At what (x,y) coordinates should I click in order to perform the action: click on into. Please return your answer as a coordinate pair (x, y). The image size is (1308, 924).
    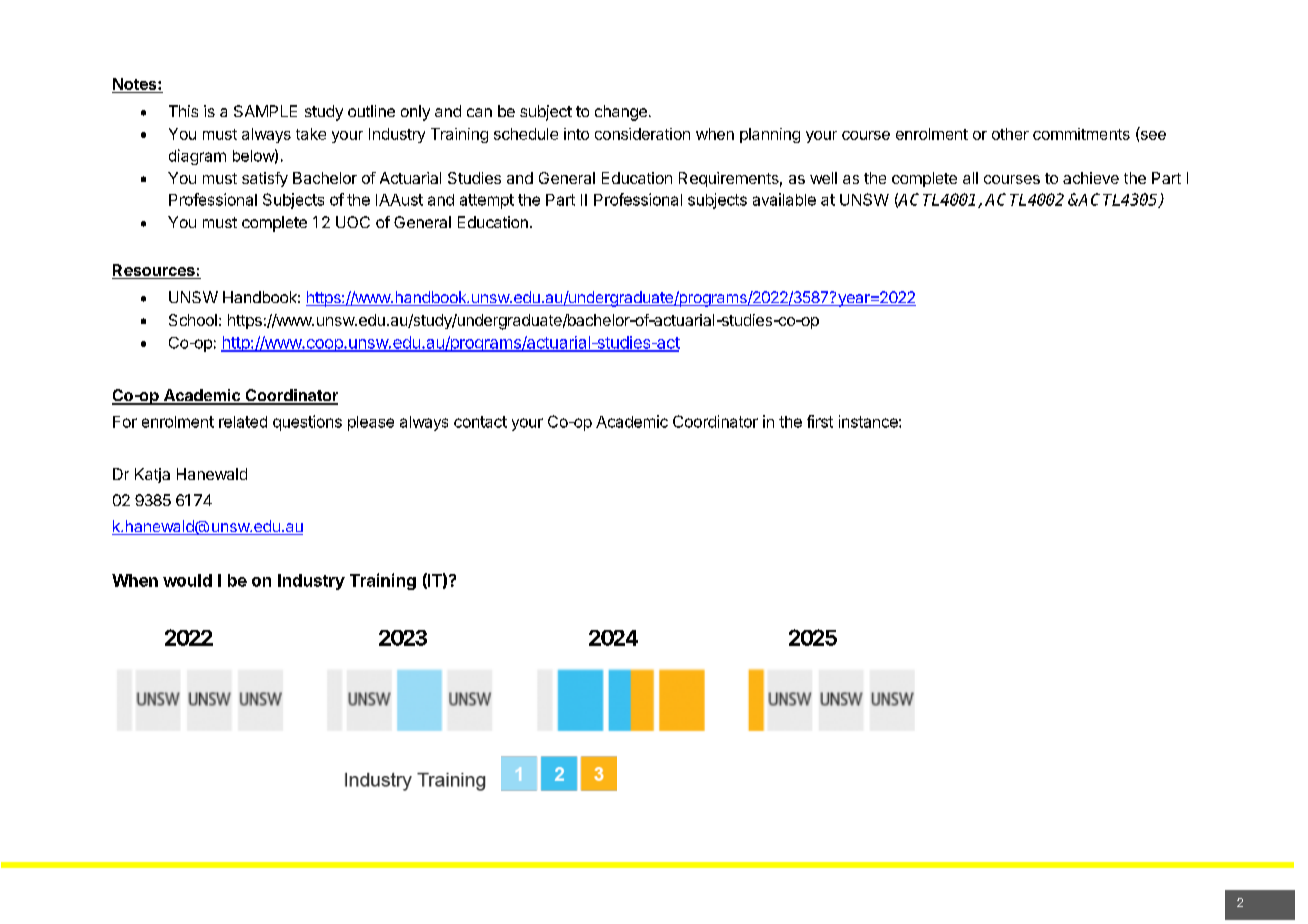
    Looking at the image, I should click on (576, 134).
